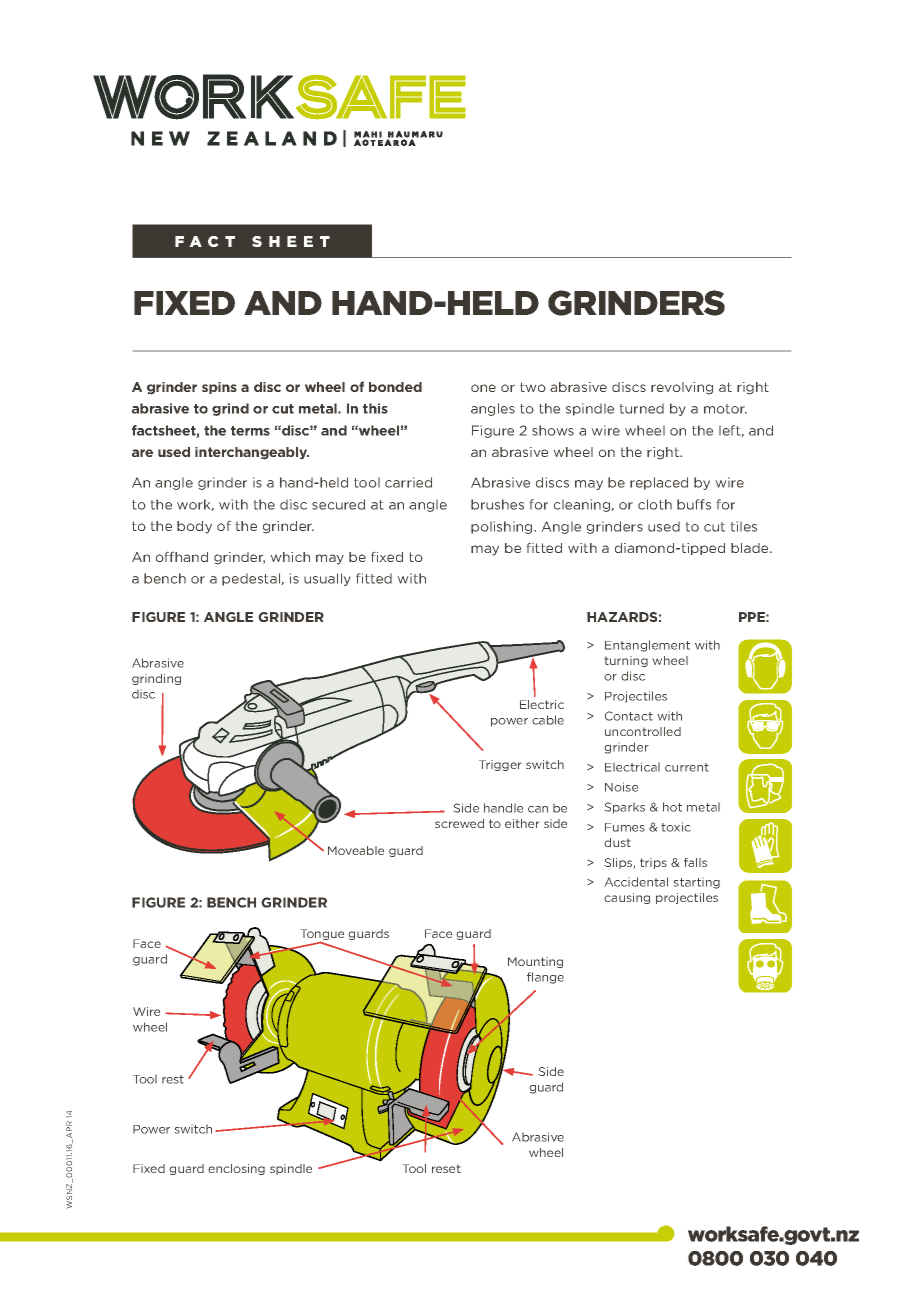  What do you see at coordinates (751, 548) in the page?
I see `blade` at bounding box center [751, 548].
